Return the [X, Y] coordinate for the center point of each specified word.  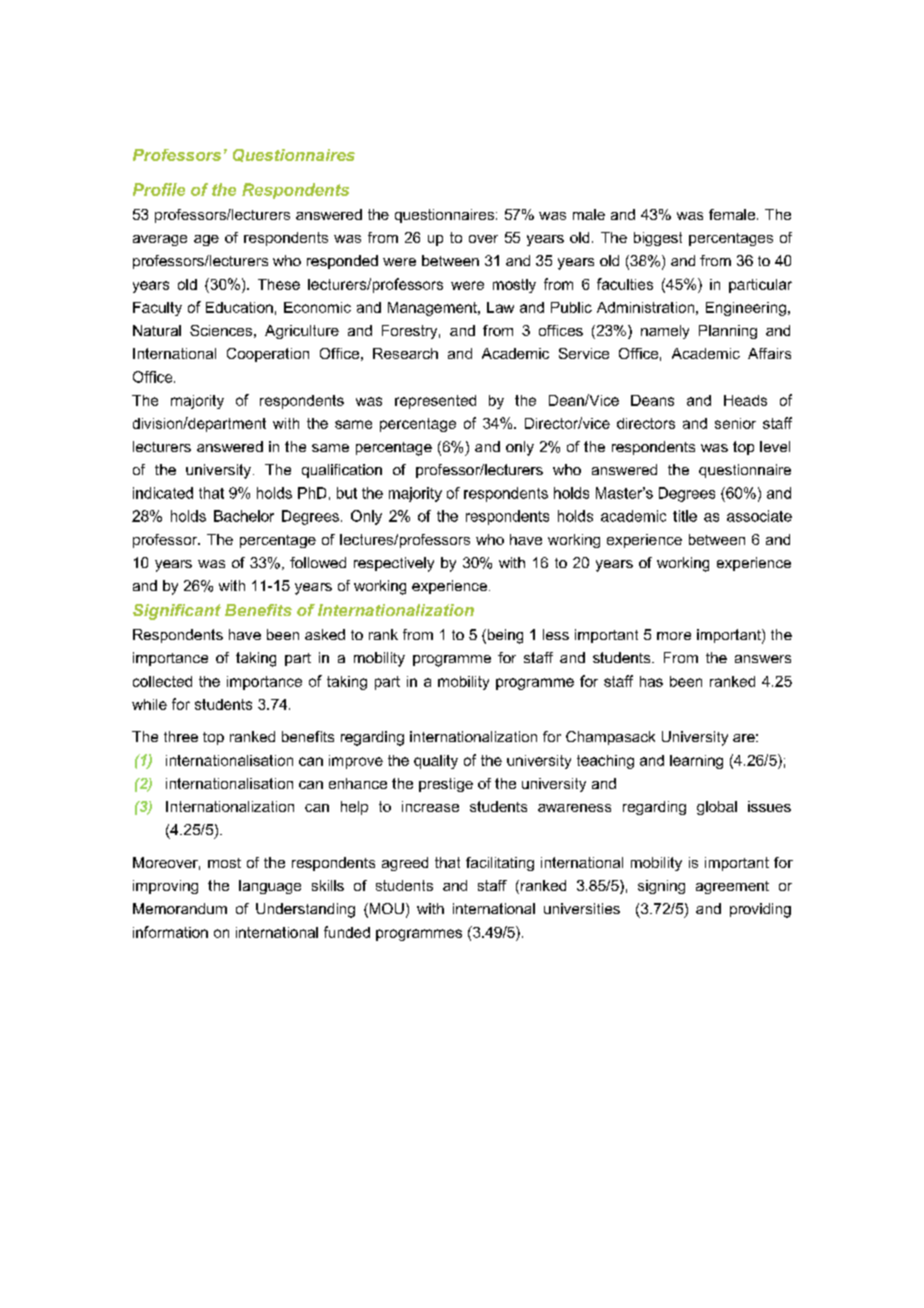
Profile [159, 189]
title [685, 516]
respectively [394, 564]
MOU [385, 910]
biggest [658, 239]
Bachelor [244, 516]
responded [342, 262]
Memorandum [180, 908]
